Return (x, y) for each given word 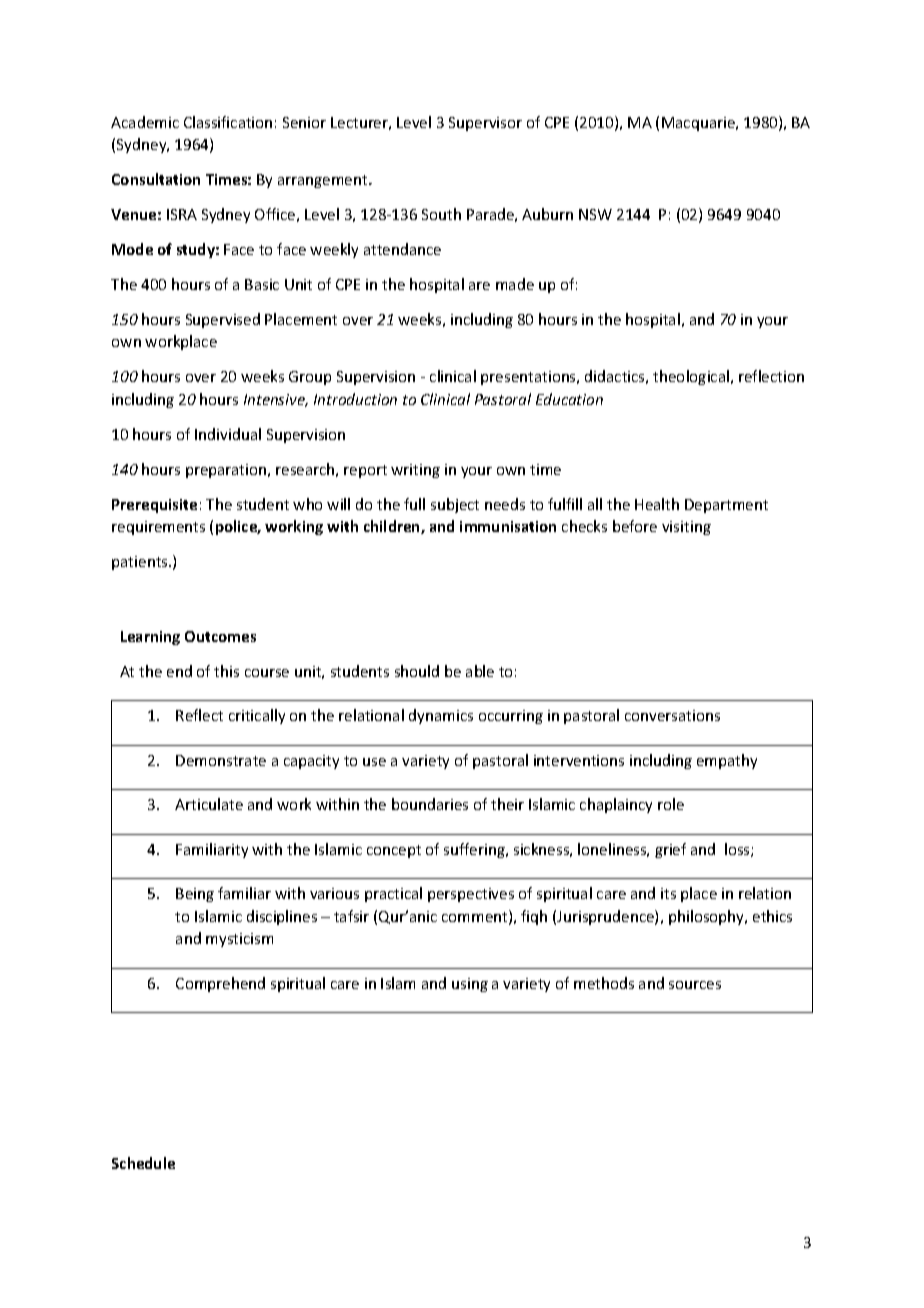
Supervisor (485, 124)
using (470, 985)
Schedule (143, 1163)
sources (695, 985)
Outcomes (220, 636)
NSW (595, 214)
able (480, 671)
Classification (228, 122)
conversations (672, 715)
